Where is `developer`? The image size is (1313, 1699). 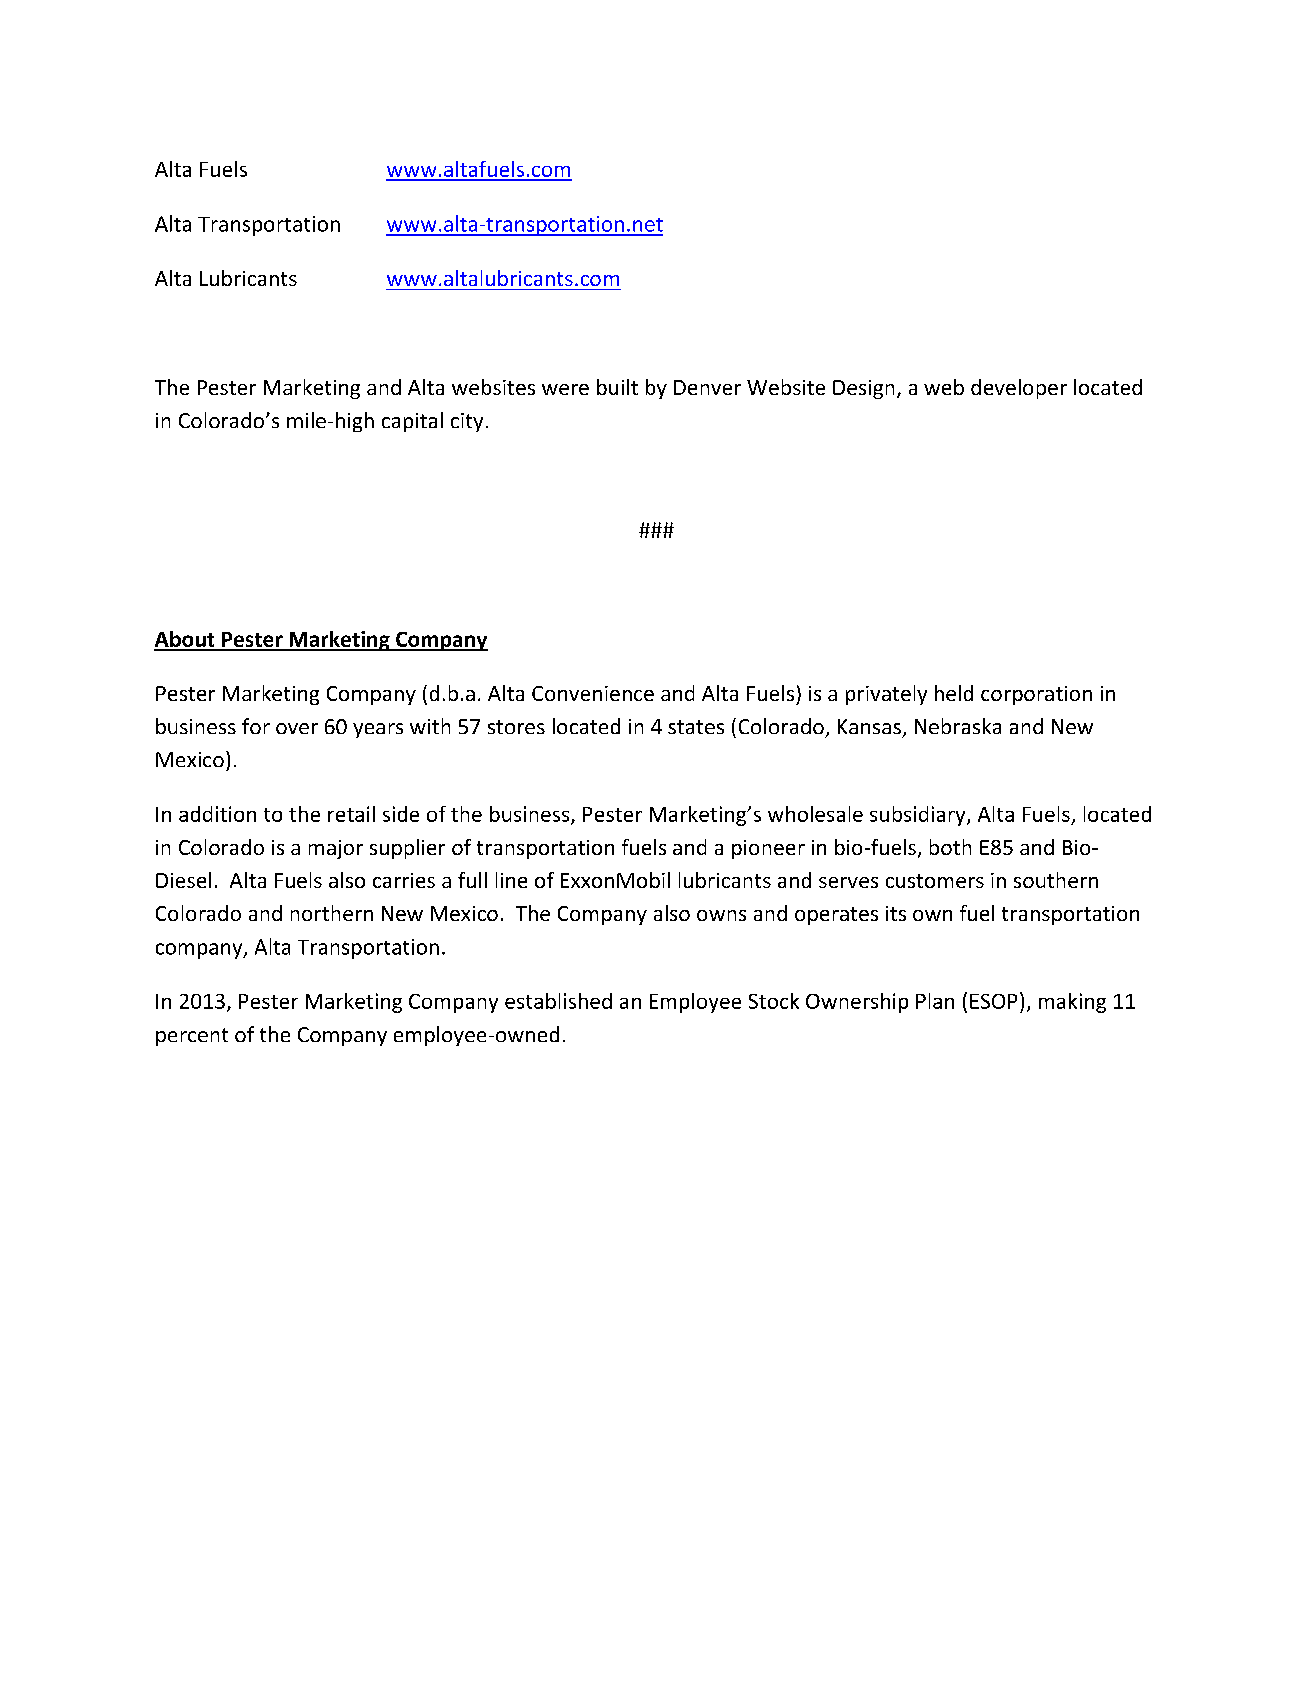 developer is located at coordinates (1019, 389).
